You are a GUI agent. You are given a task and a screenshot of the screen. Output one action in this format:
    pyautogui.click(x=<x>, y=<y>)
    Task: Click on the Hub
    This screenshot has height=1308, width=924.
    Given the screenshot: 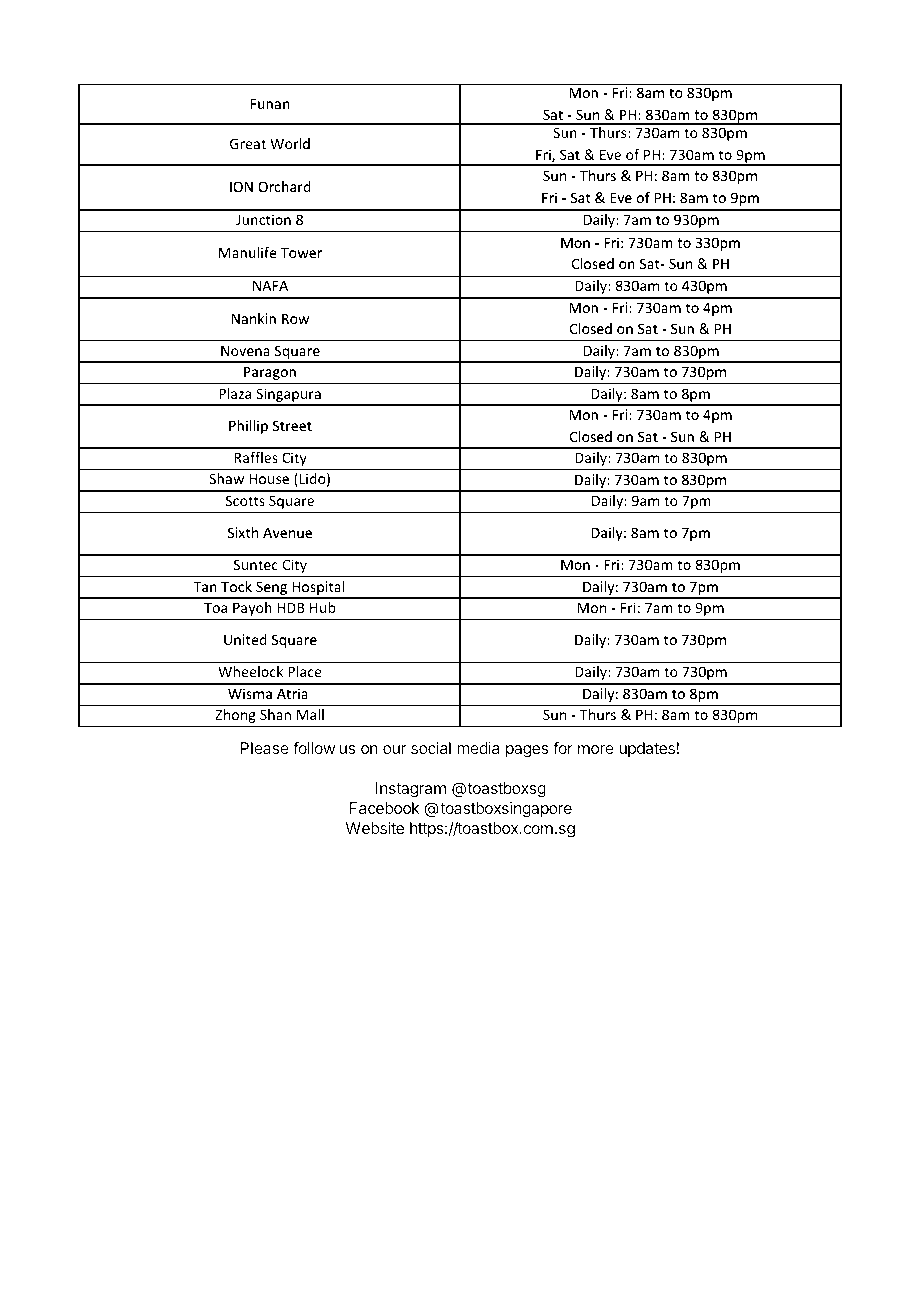 What is the action you would take?
    pyautogui.click(x=323, y=607)
